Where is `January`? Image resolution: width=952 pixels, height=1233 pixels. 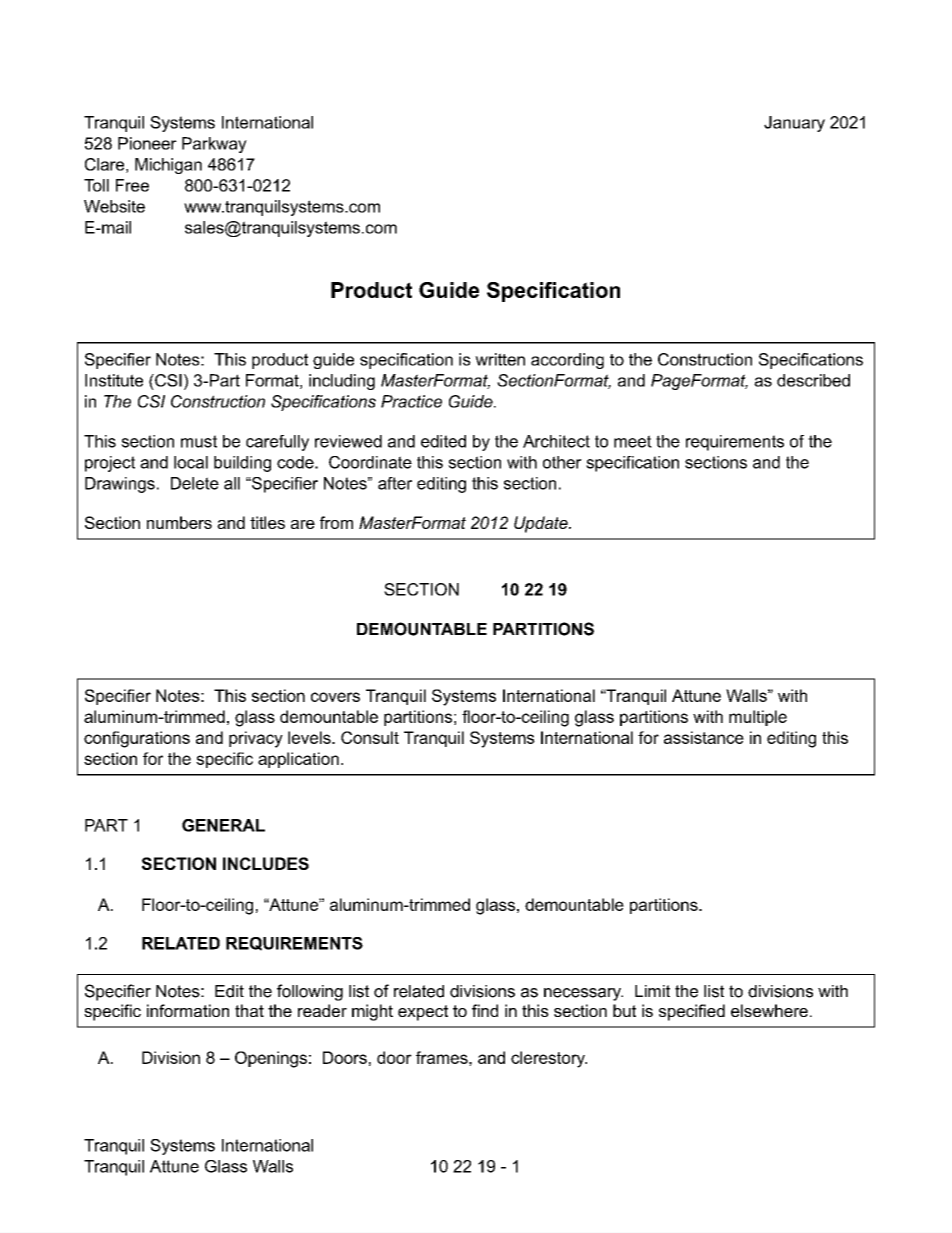
January is located at coordinates (794, 124).
